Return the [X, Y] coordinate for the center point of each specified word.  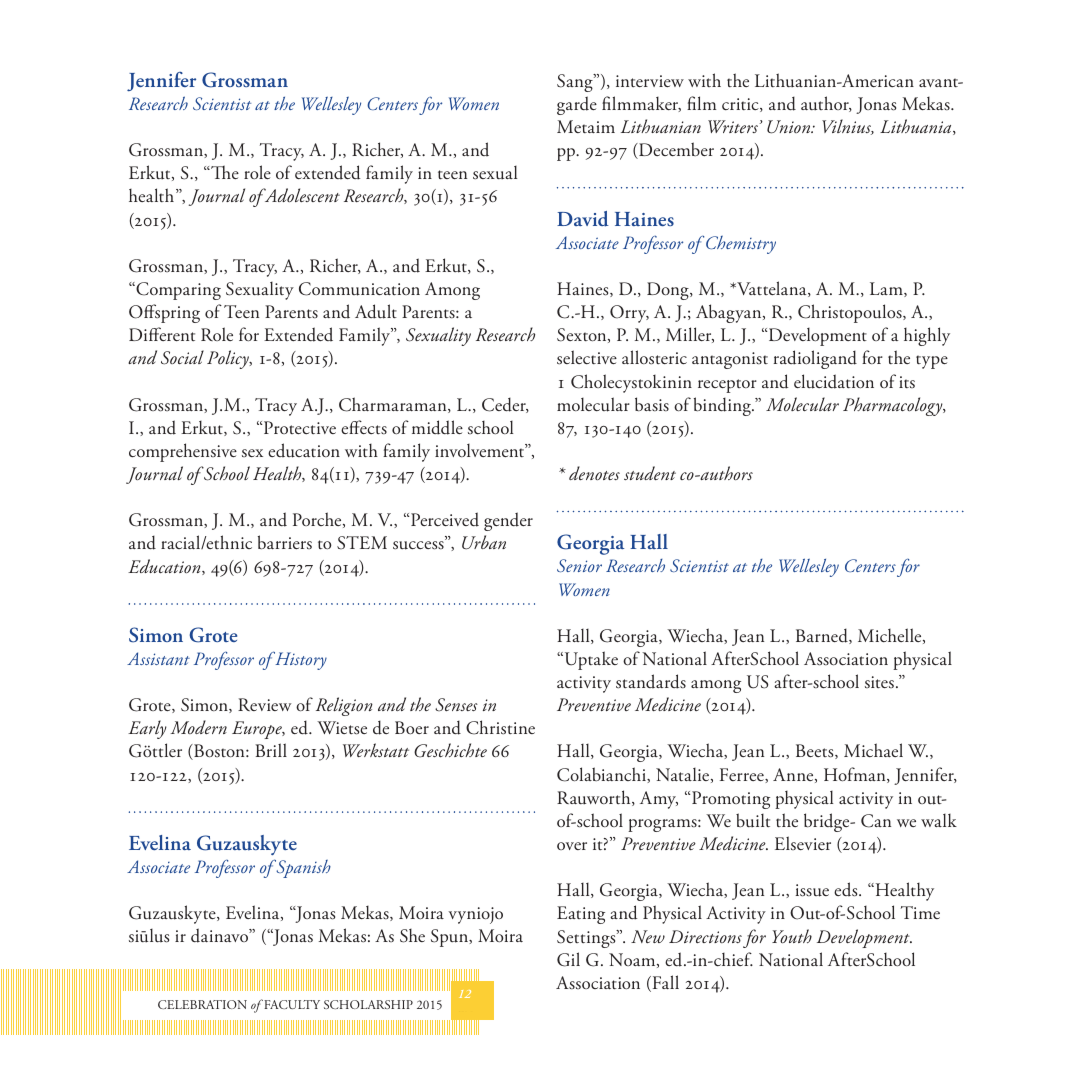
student [650, 473]
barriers [285, 542]
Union [790, 127]
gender [508, 521]
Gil [568, 959]
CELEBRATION [202, 1004]
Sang [576, 83]
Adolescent [301, 195]
